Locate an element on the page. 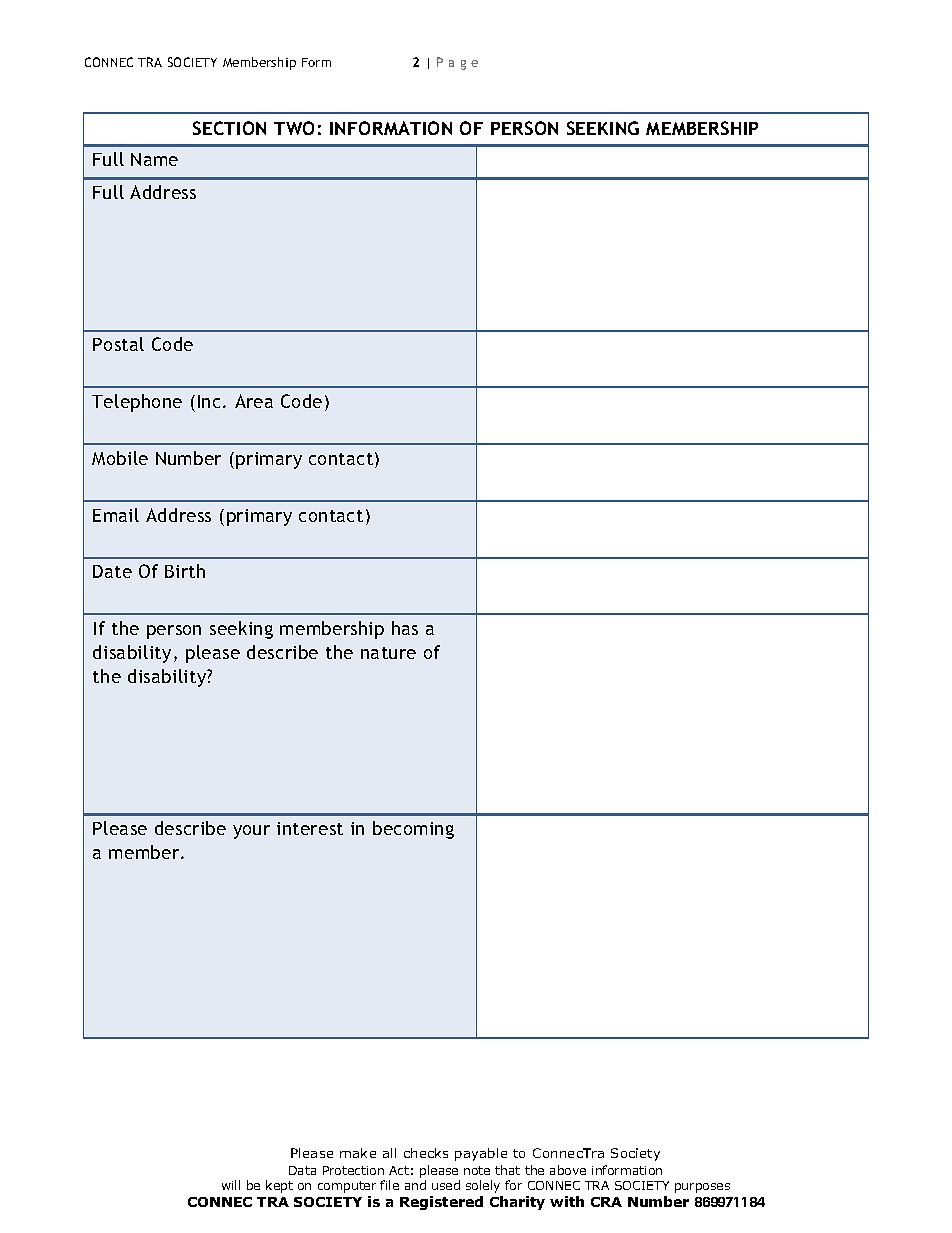 The image size is (952, 1233). above is located at coordinates (568, 1170).
